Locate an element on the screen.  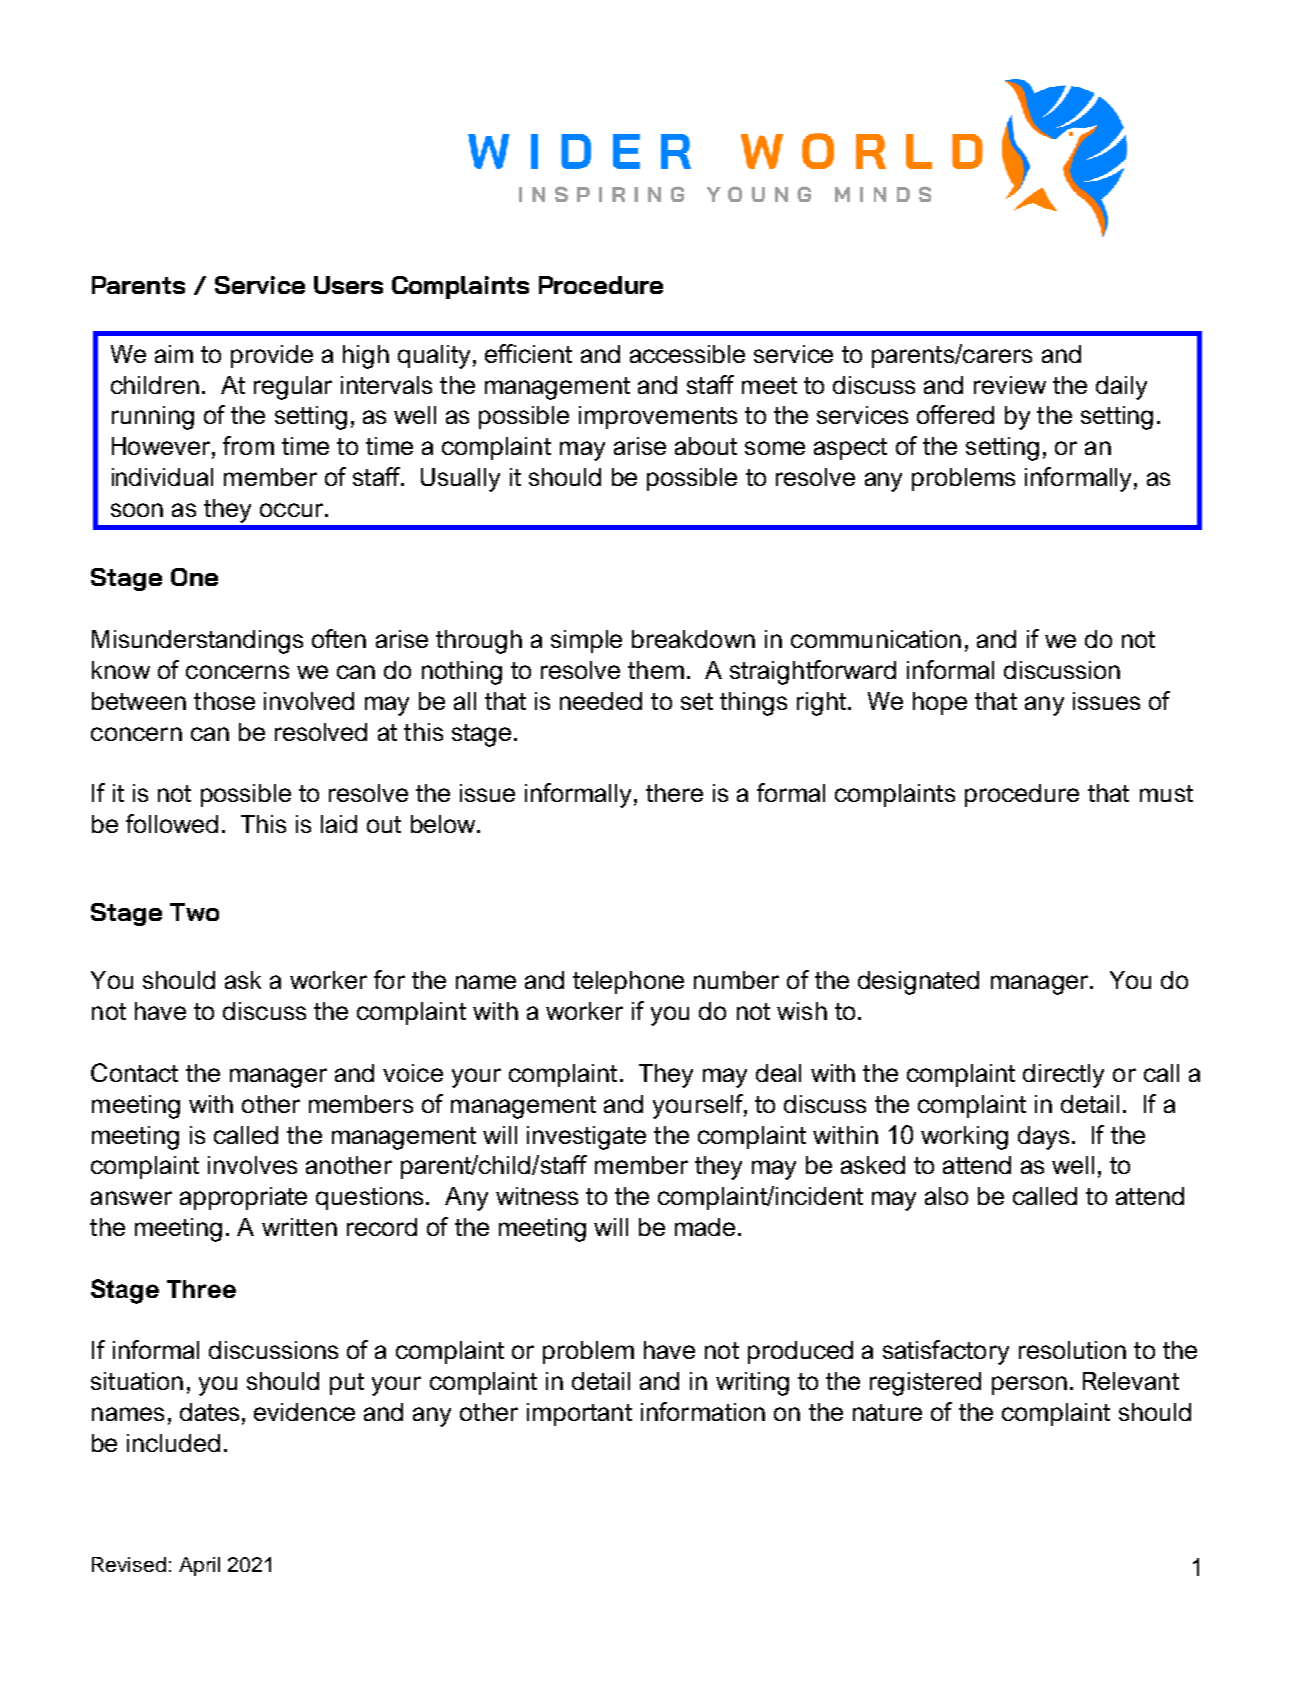
provide is located at coordinates (272, 356).
